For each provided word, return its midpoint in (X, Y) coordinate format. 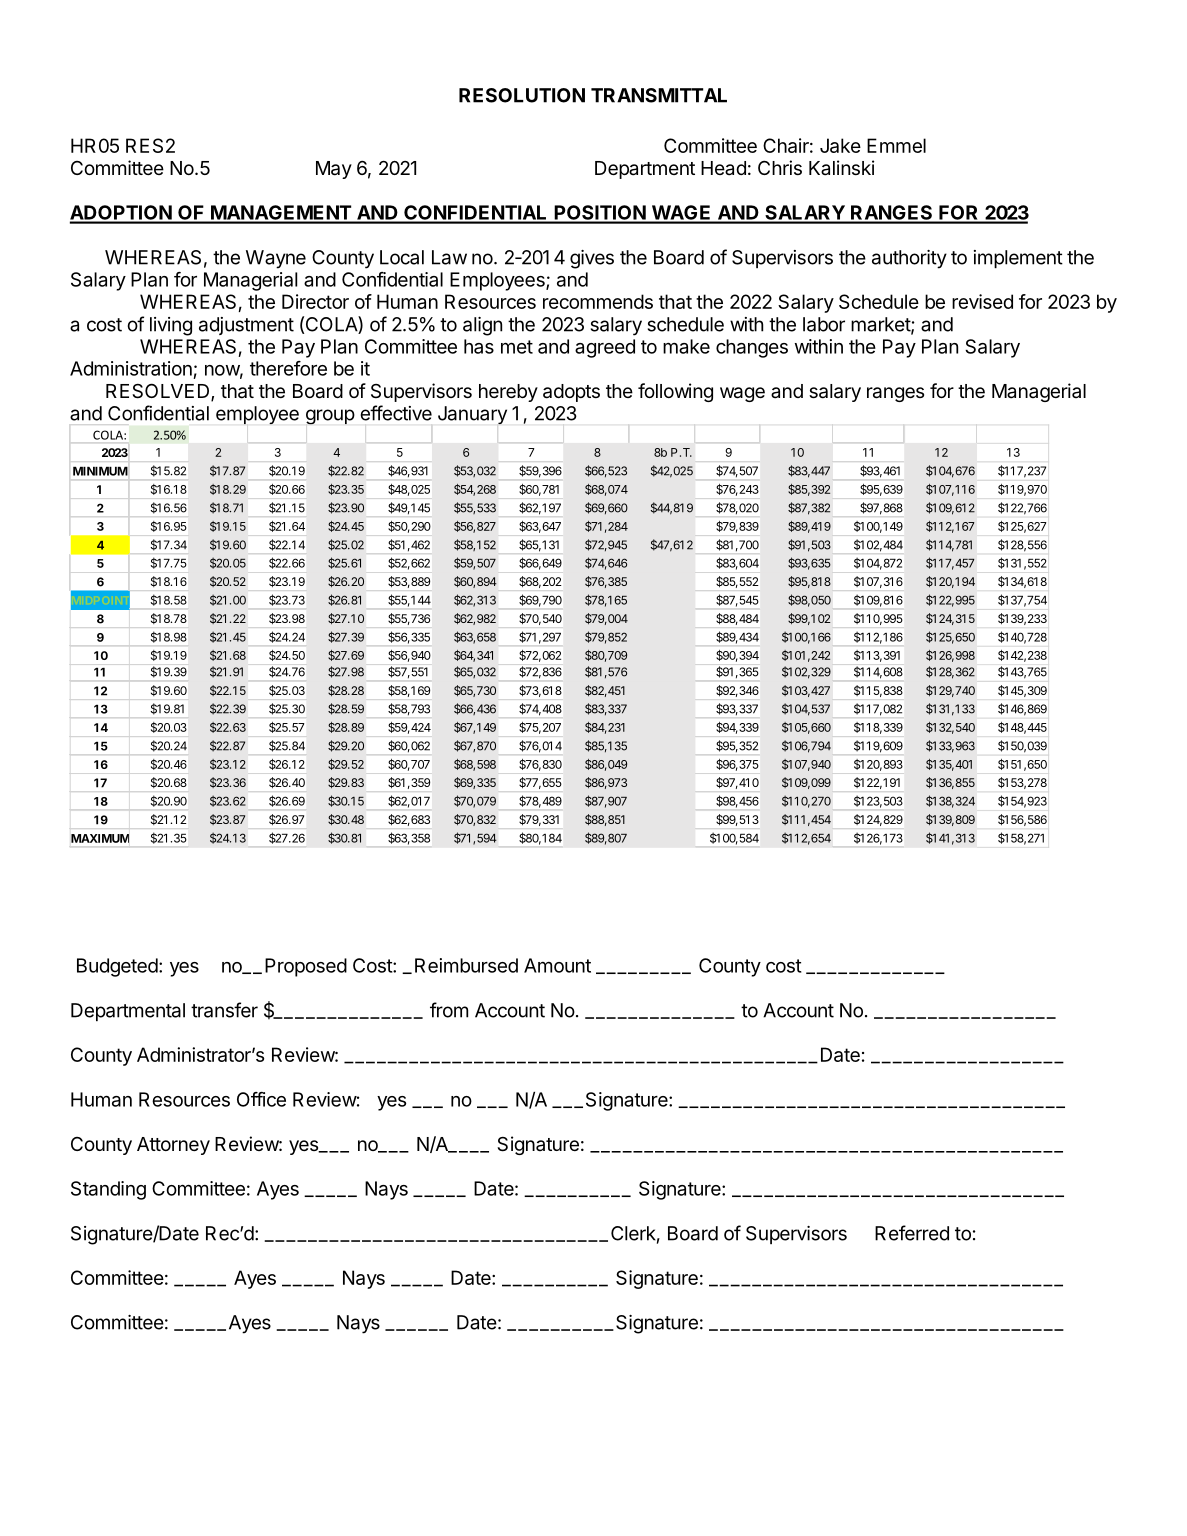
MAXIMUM (100, 838)
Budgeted (117, 967)
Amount (557, 965)
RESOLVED (159, 392)
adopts (571, 393)
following (675, 392)
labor (824, 324)
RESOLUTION (522, 95)
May (334, 170)
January (472, 415)
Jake (840, 145)
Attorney (173, 1146)
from (449, 1010)
